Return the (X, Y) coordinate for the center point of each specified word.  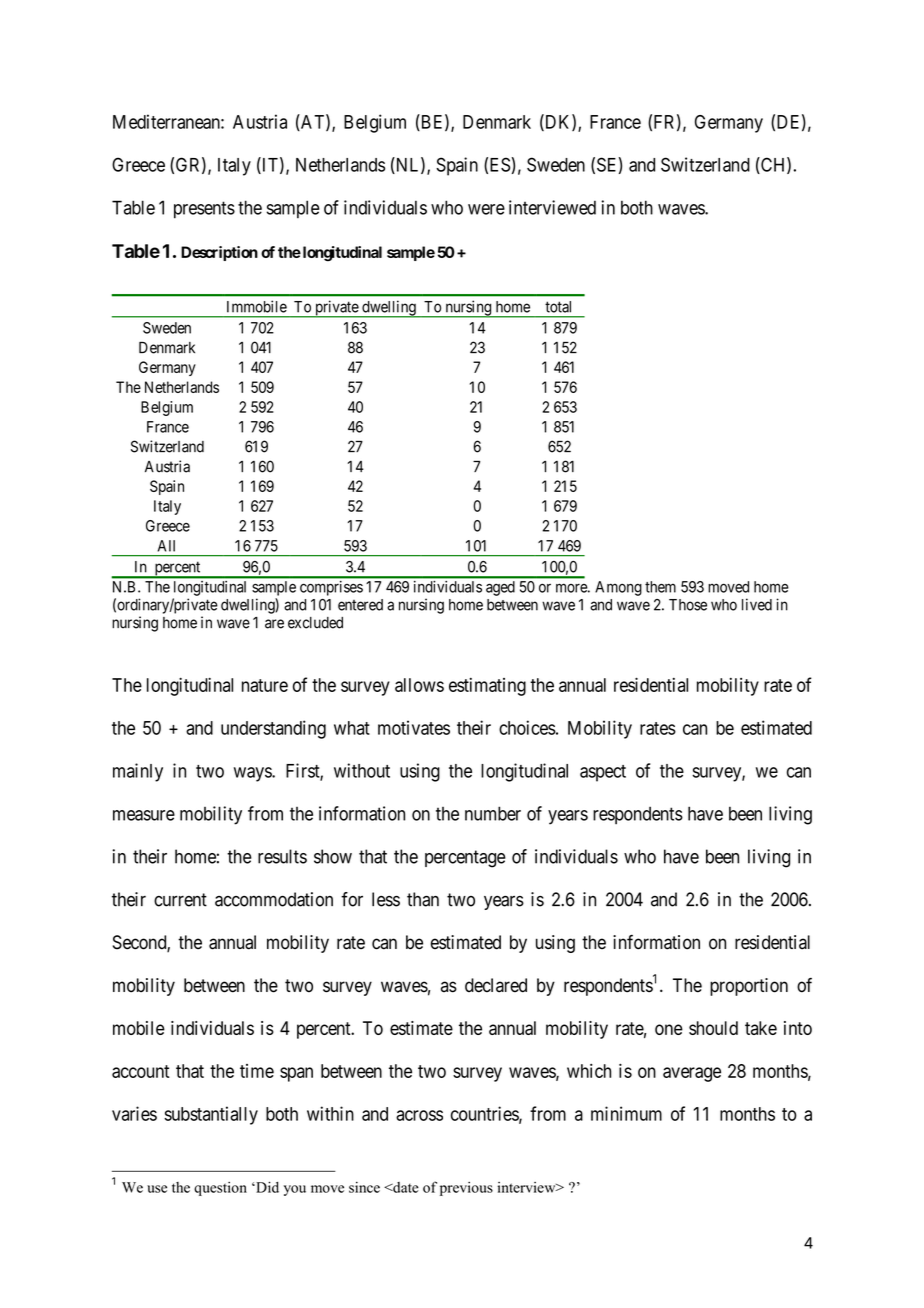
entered (360, 605)
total (558, 307)
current (180, 900)
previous (466, 1189)
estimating (487, 687)
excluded (315, 623)
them (660, 587)
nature (265, 685)
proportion (749, 987)
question (220, 1189)
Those (688, 605)
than (423, 899)
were (486, 209)
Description (219, 253)
